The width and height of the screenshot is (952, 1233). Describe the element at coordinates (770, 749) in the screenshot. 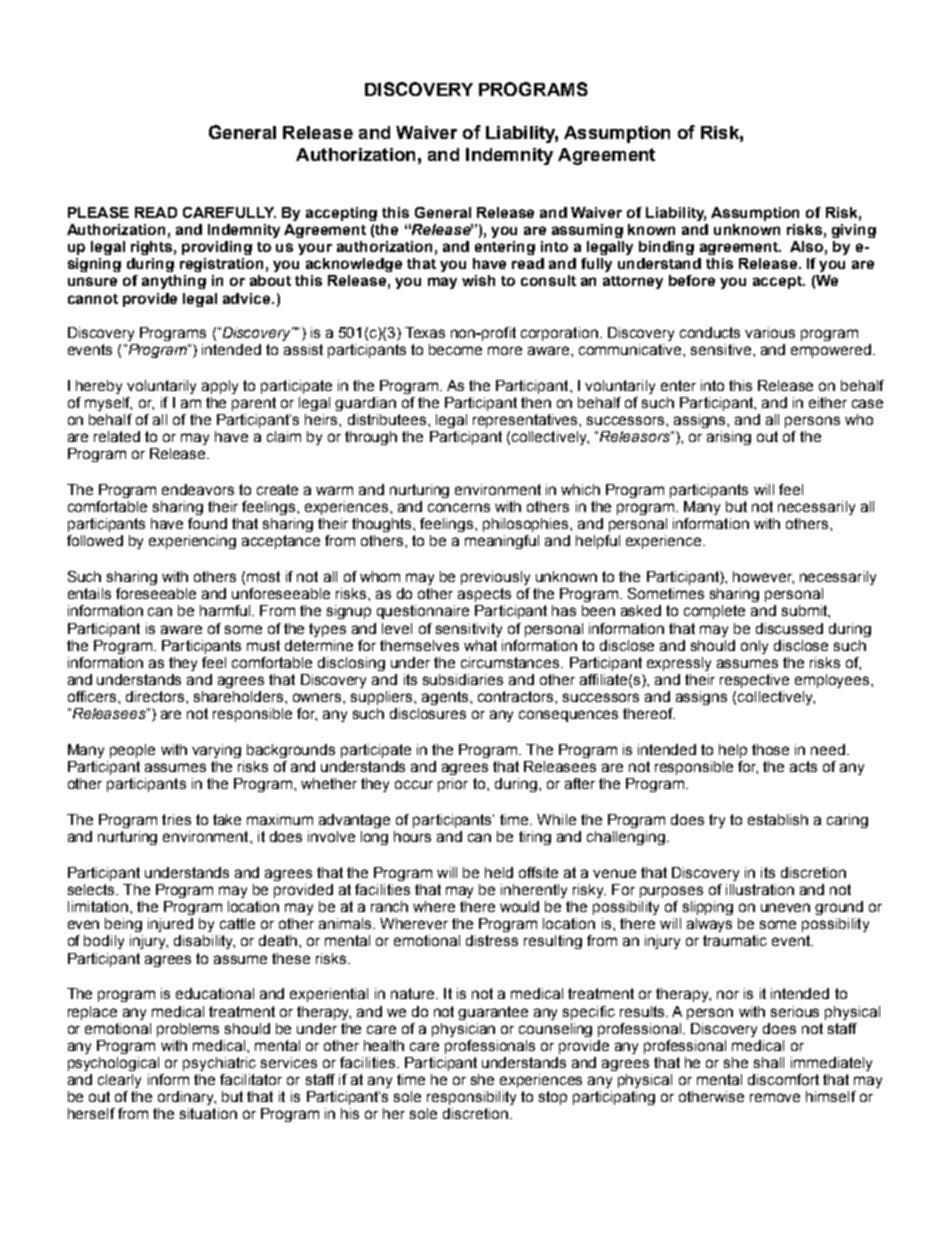

I see `those` at that location.
